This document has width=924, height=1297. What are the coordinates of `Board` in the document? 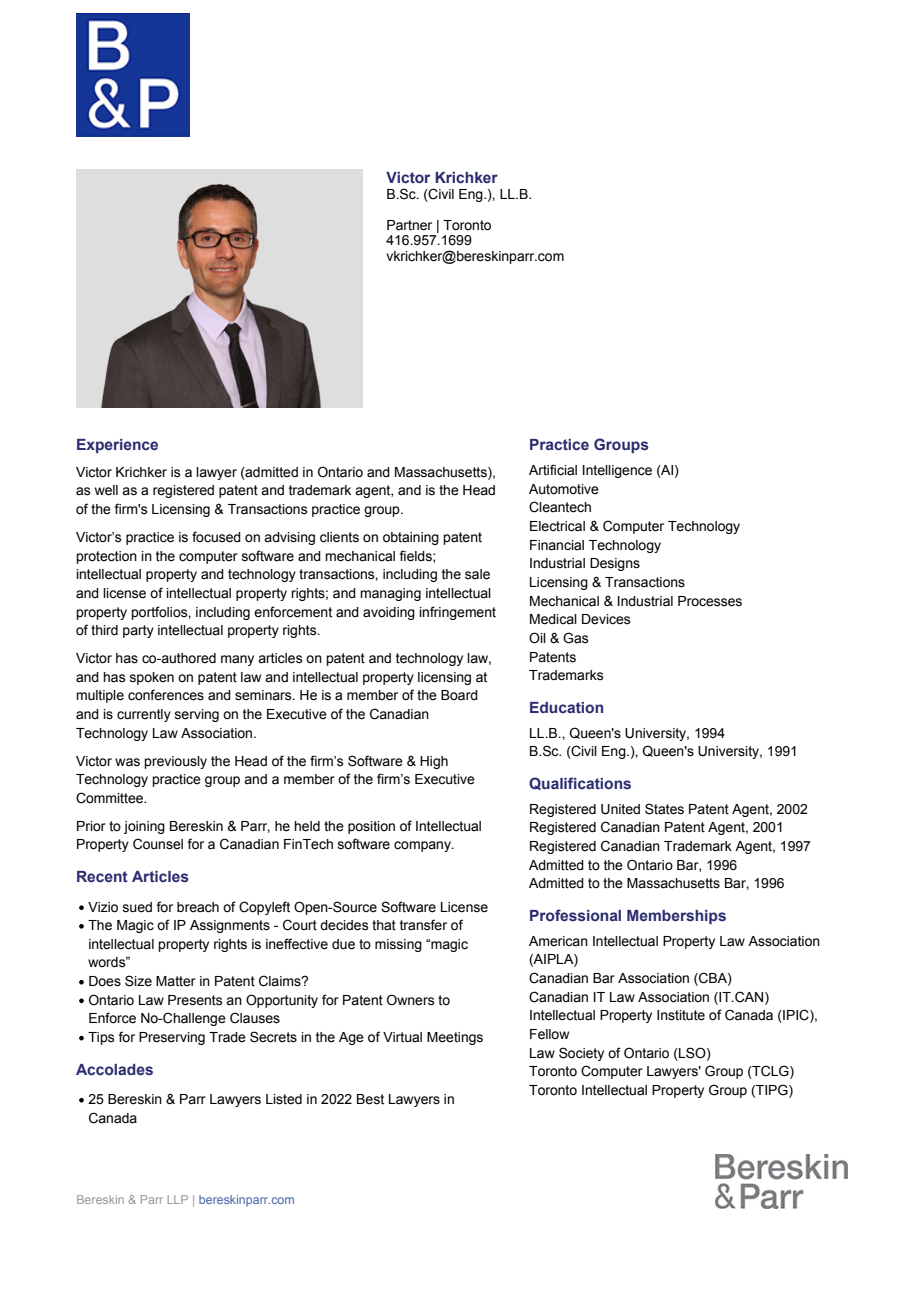 It's located at (459, 695).
